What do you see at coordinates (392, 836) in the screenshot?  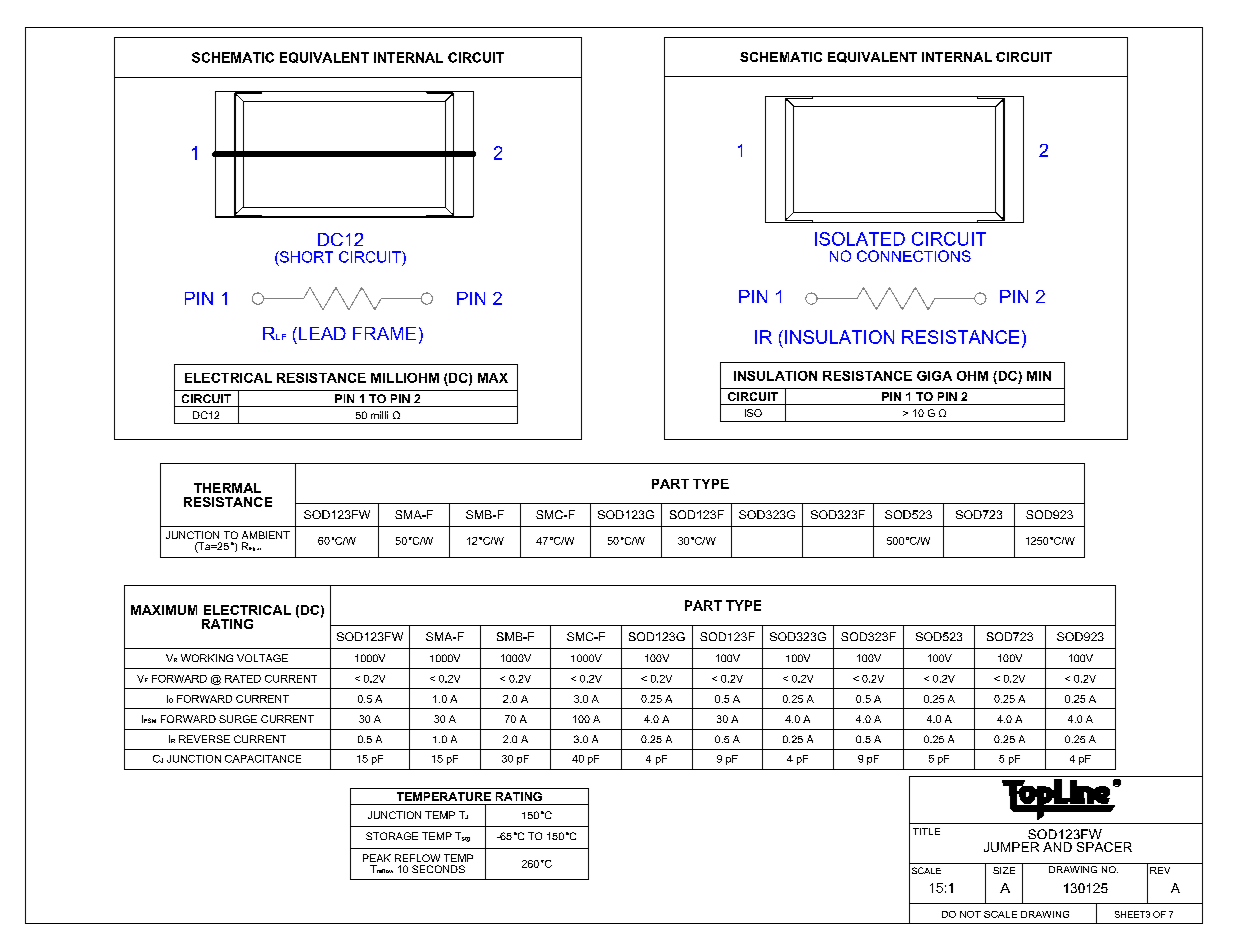 I see `STORAGE` at bounding box center [392, 836].
